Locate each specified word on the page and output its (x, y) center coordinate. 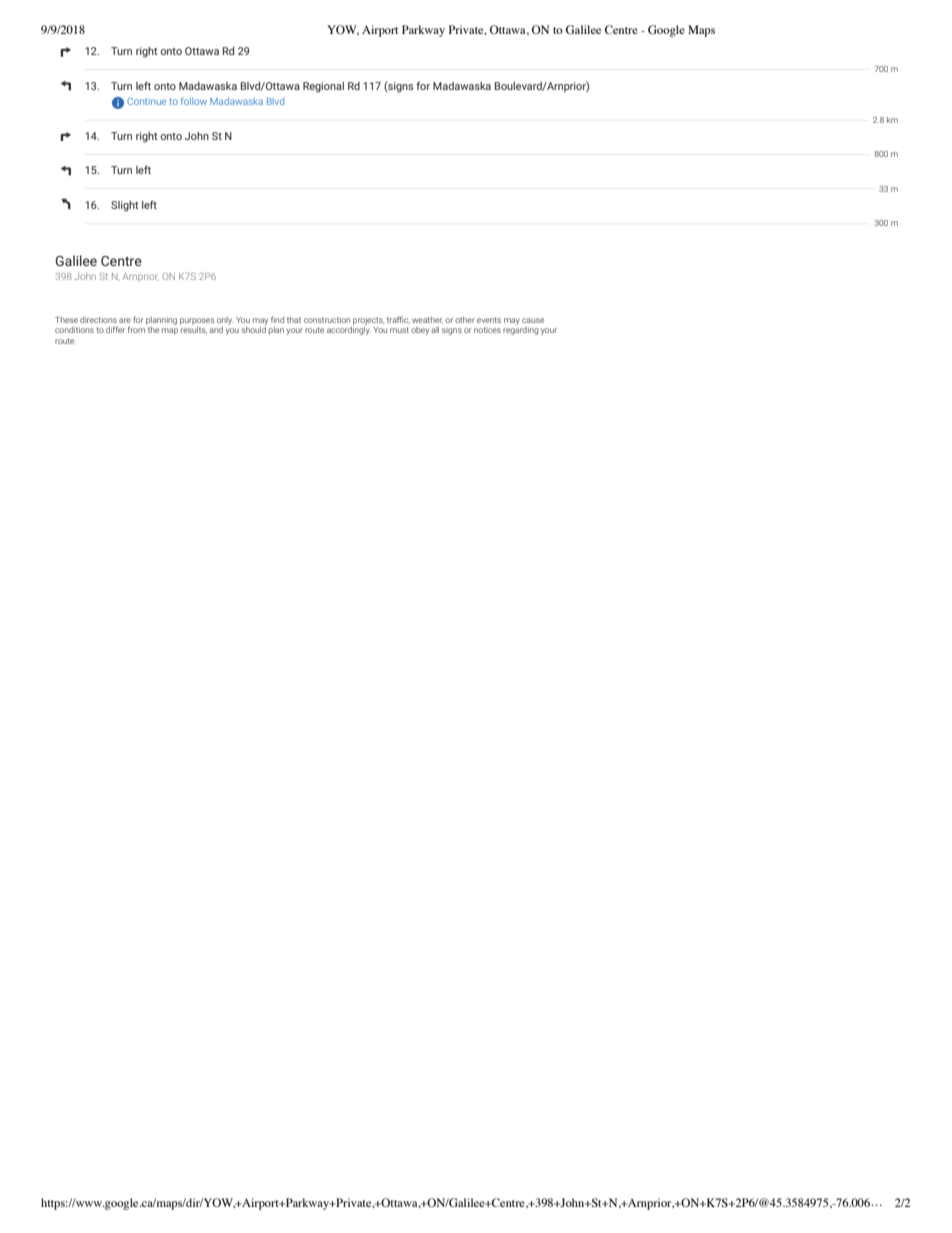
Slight (124, 206)
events (489, 320)
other (465, 320)
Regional (323, 87)
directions (98, 320)
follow (194, 101)
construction (327, 320)
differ (115, 329)
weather (427, 320)
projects (367, 322)
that (294, 320)
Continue (146, 101)
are (125, 320)
